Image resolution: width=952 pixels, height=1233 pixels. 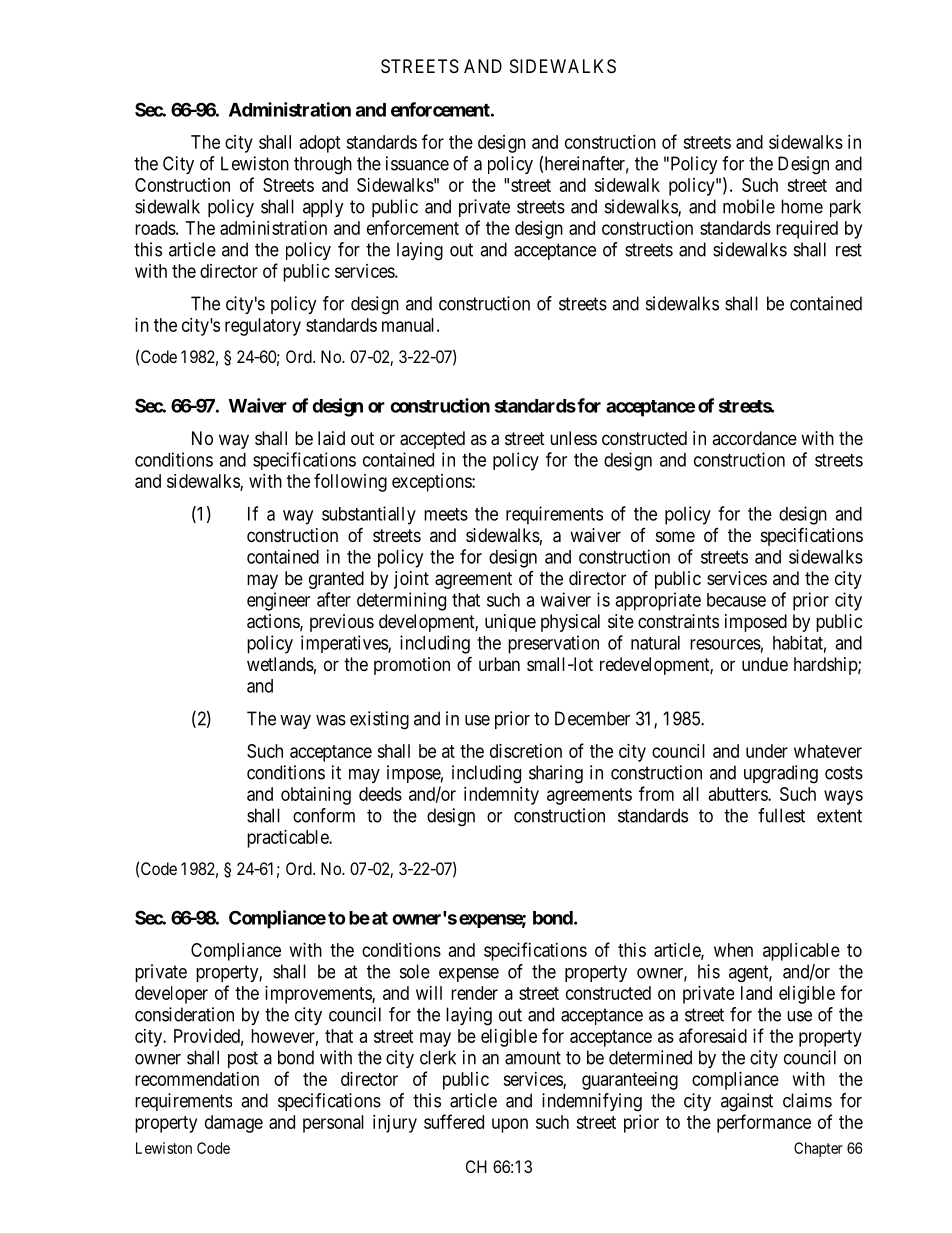 I want to click on accordance, so click(x=754, y=438).
